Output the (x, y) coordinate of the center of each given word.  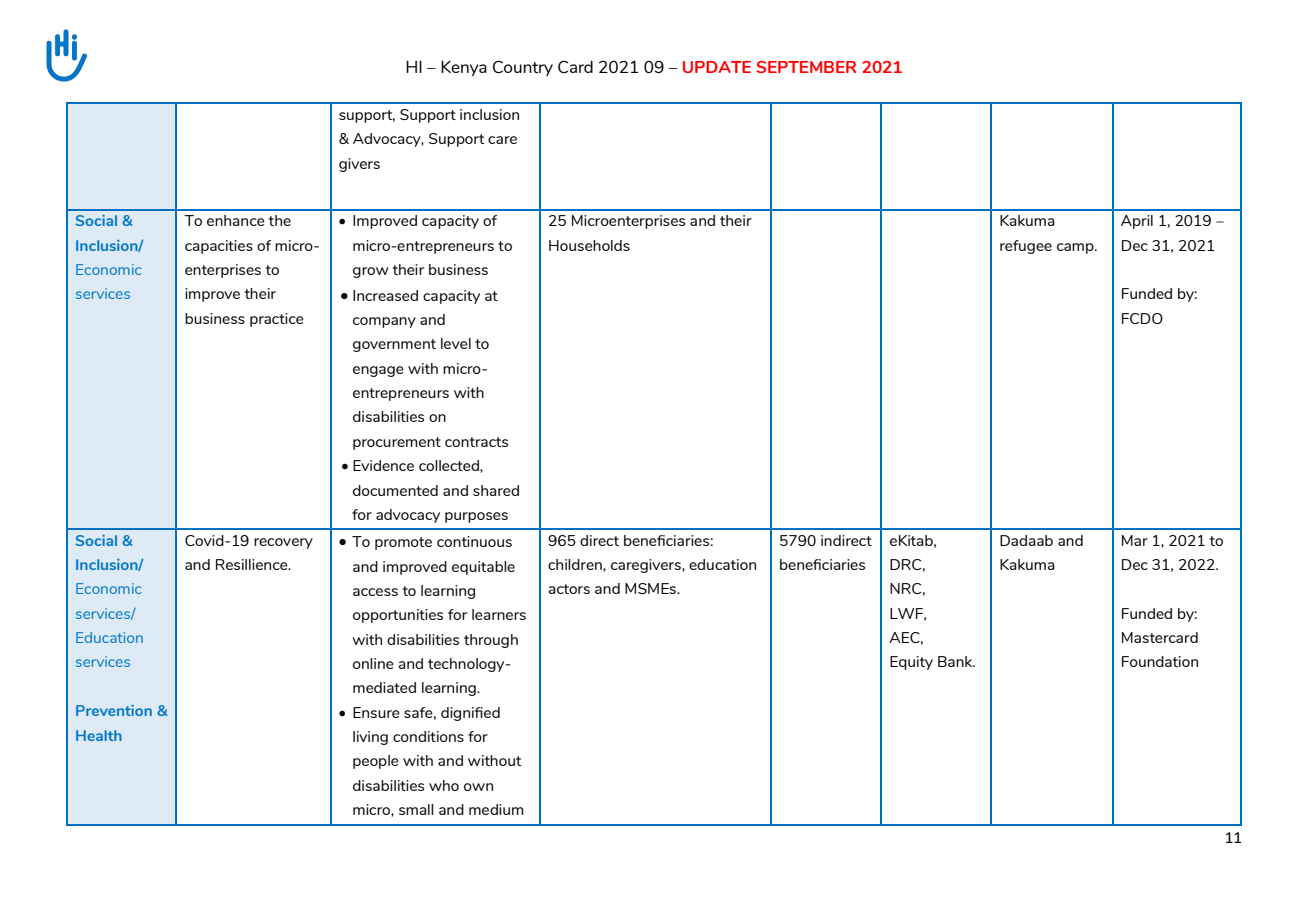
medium (496, 809)
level (456, 343)
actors (569, 589)
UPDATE (717, 67)
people (376, 762)
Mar (1135, 540)
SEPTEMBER (806, 67)
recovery (283, 543)
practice (277, 320)
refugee (1026, 247)
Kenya (464, 68)
